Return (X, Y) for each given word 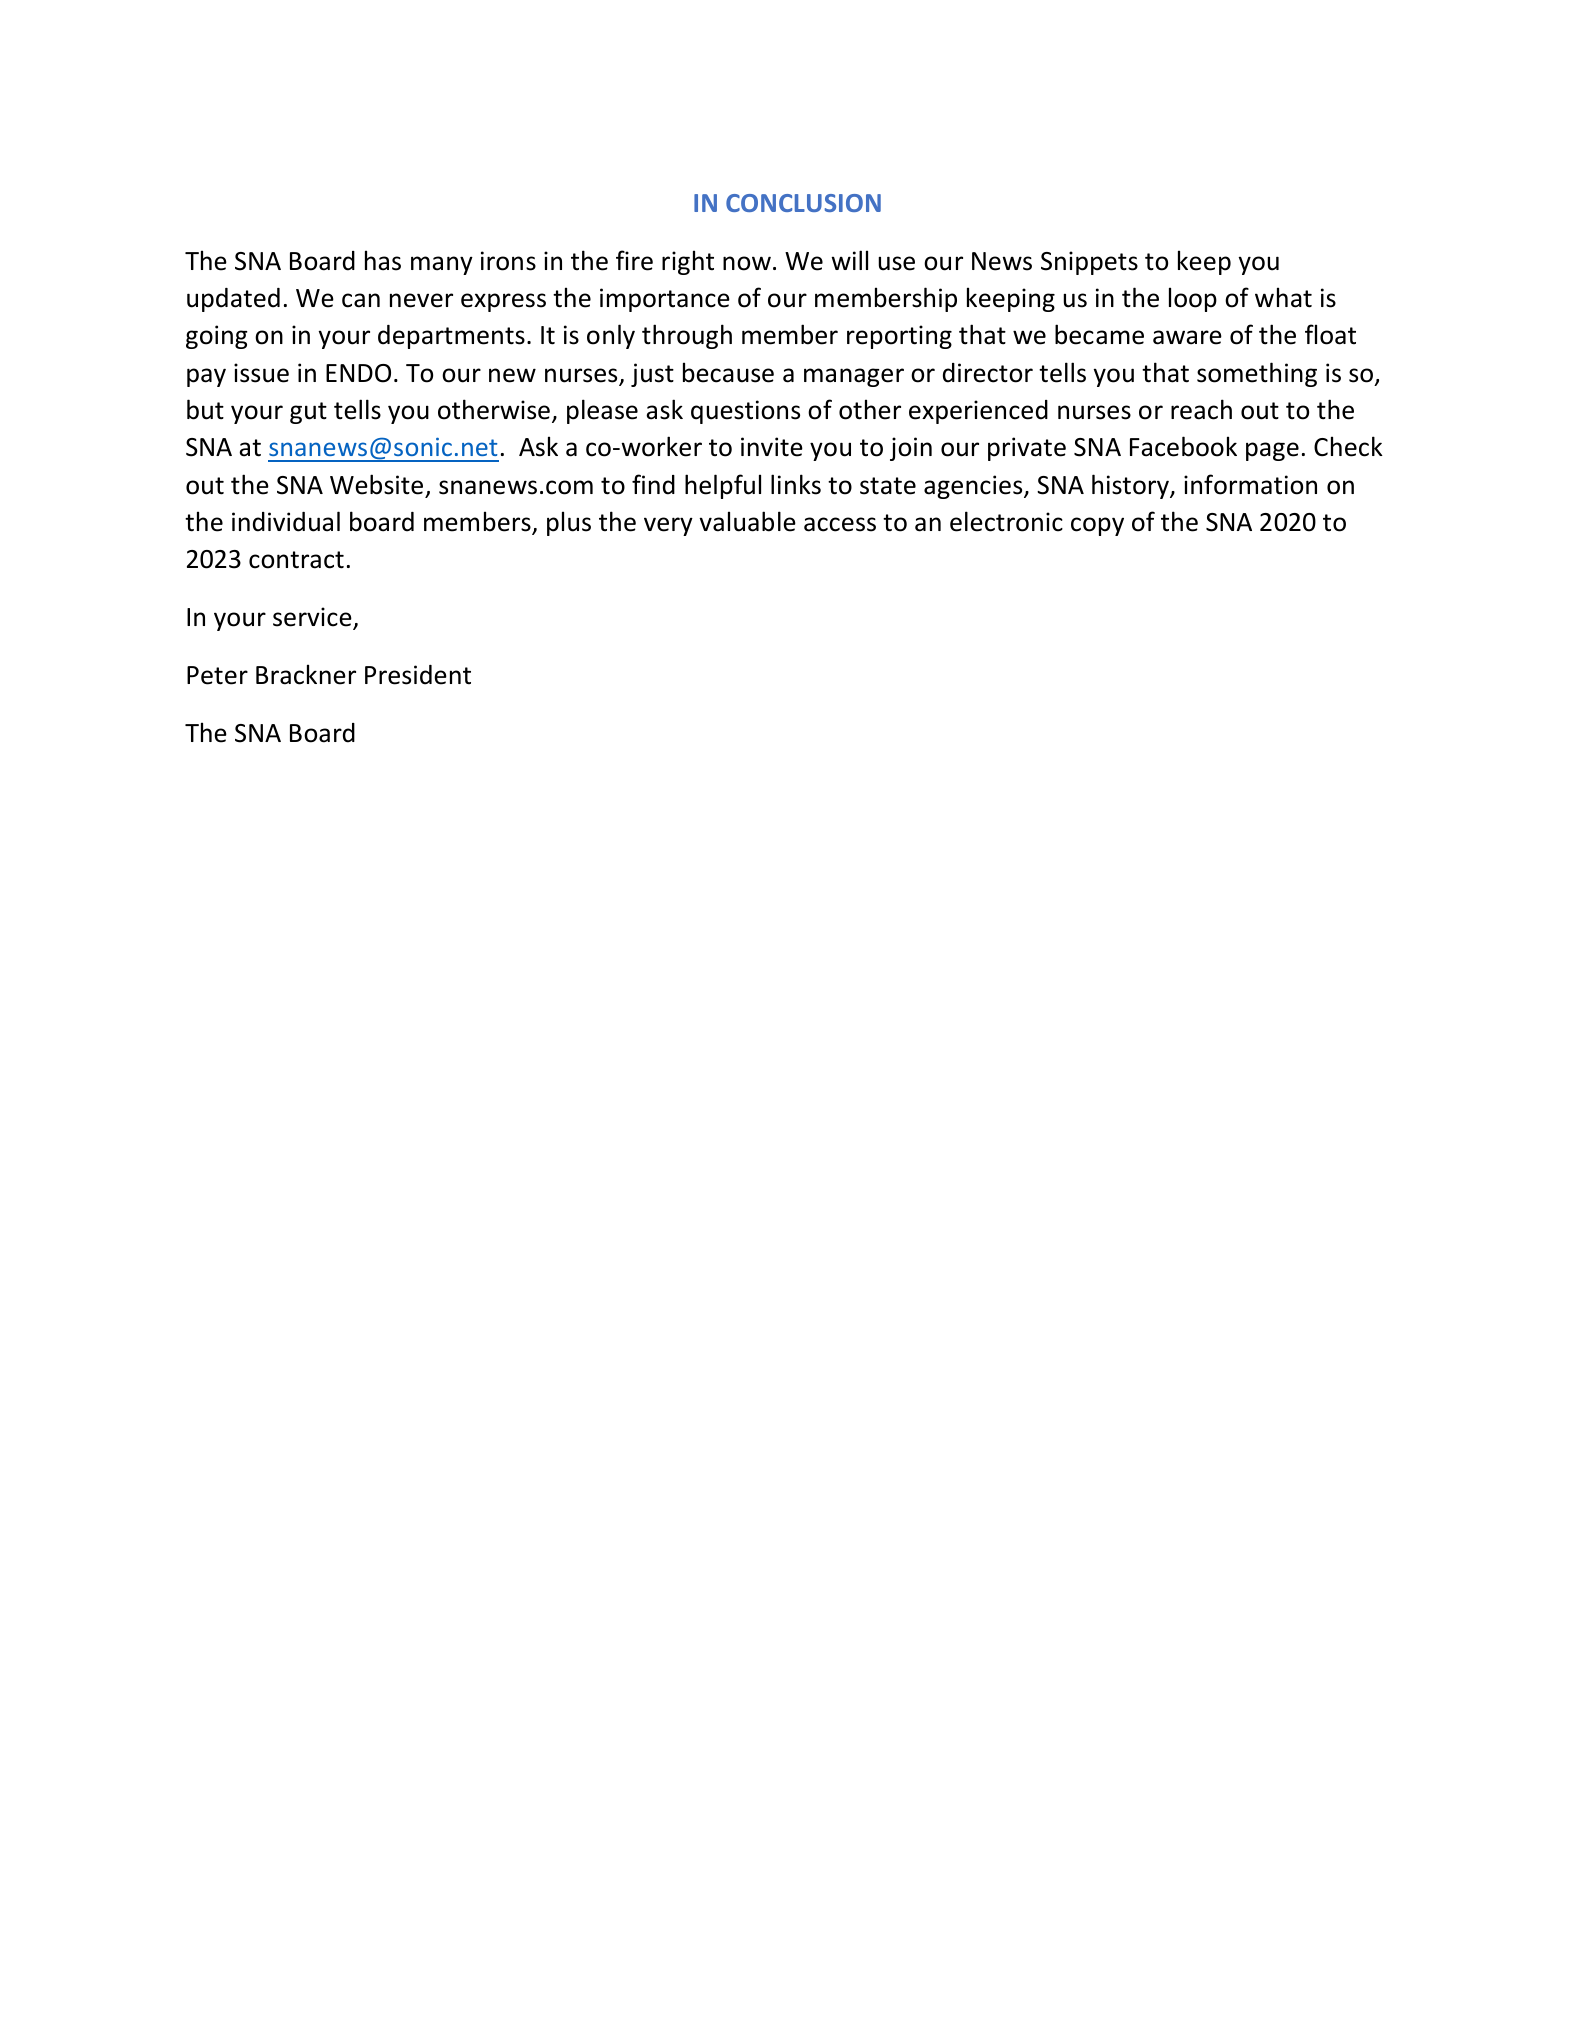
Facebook (1183, 446)
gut (308, 413)
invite (772, 447)
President (418, 675)
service (313, 618)
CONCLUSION (803, 203)
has (383, 260)
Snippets (1089, 263)
